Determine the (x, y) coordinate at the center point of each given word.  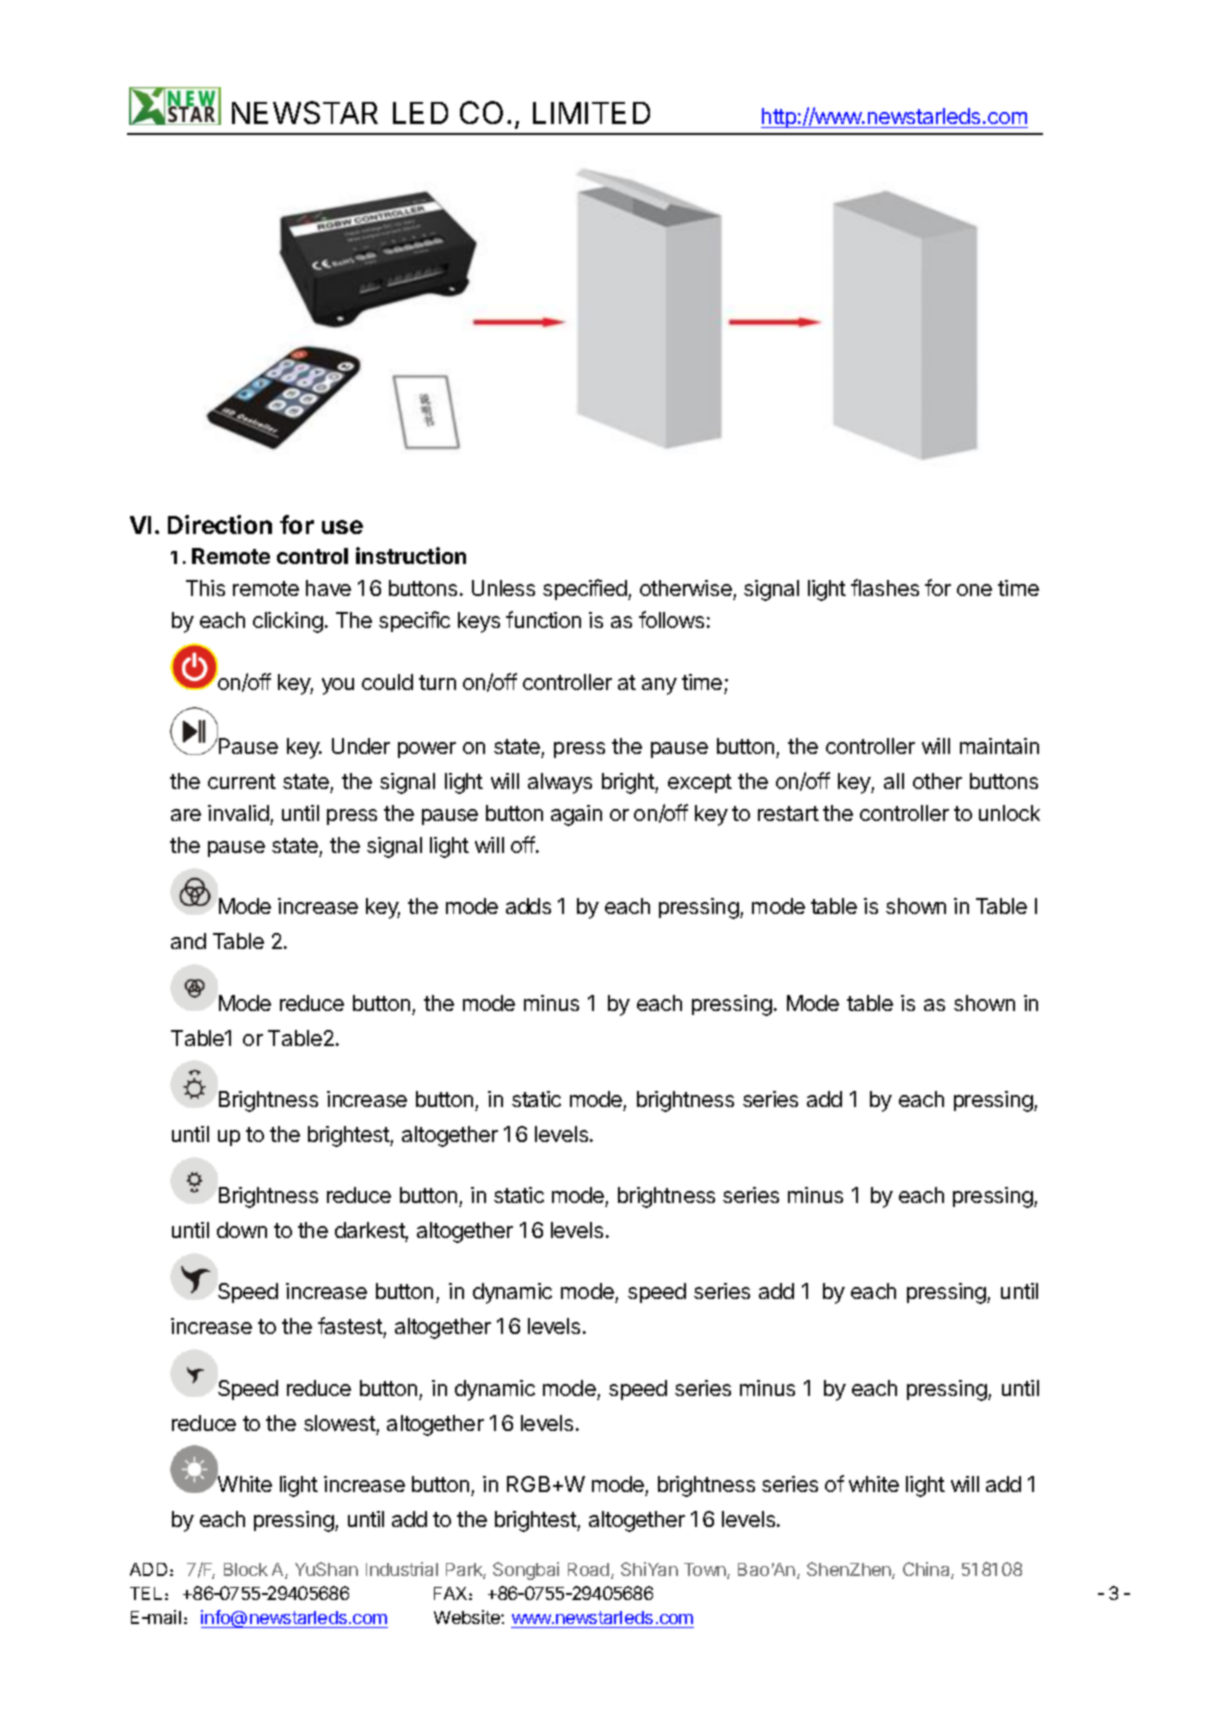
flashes (885, 587)
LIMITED (591, 113)
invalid (238, 813)
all (894, 781)
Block (246, 1569)
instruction (411, 555)
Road (590, 1571)
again (576, 815)
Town (706, 1571)
